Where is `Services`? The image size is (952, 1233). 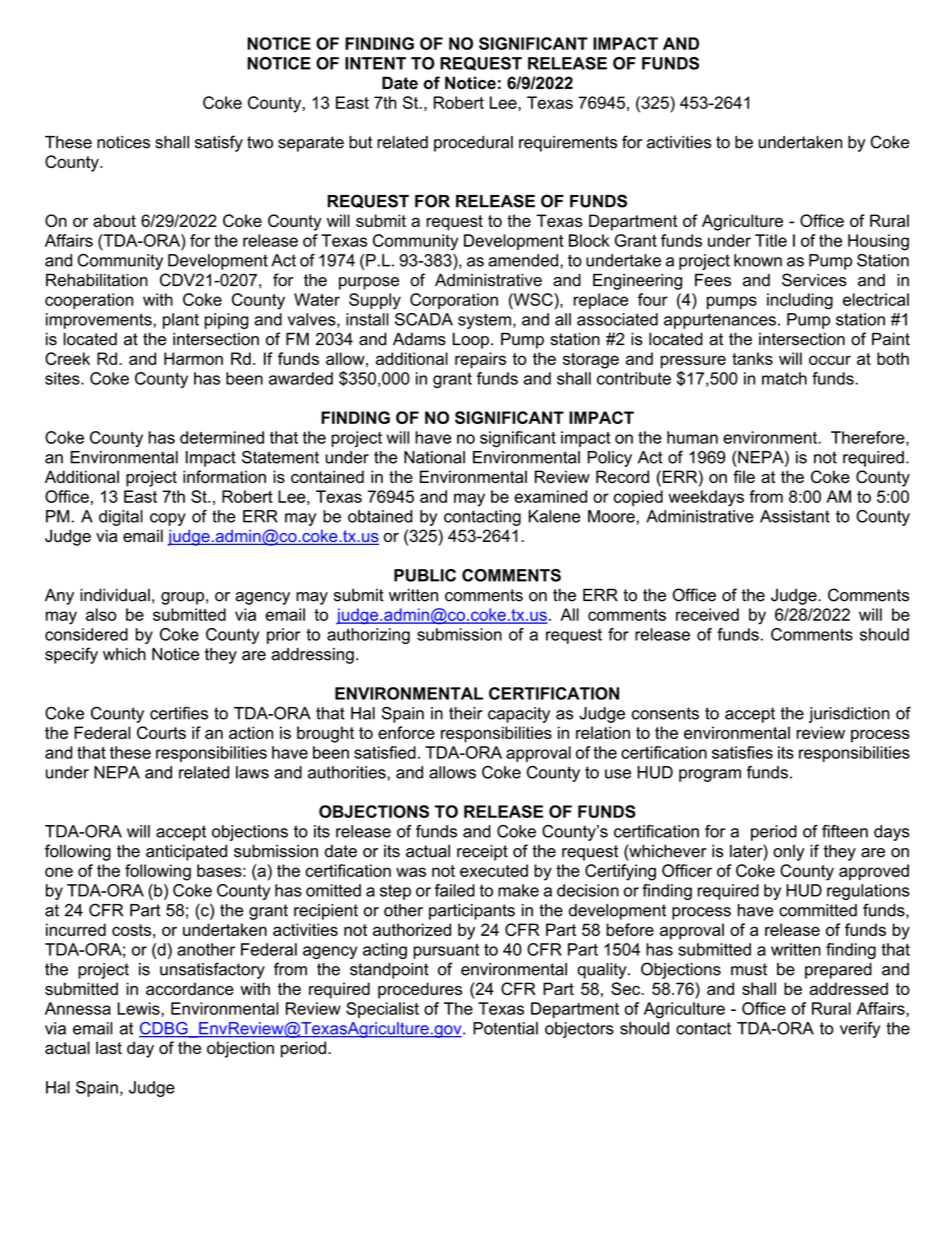
Services is located at coordinates (814, 280).
